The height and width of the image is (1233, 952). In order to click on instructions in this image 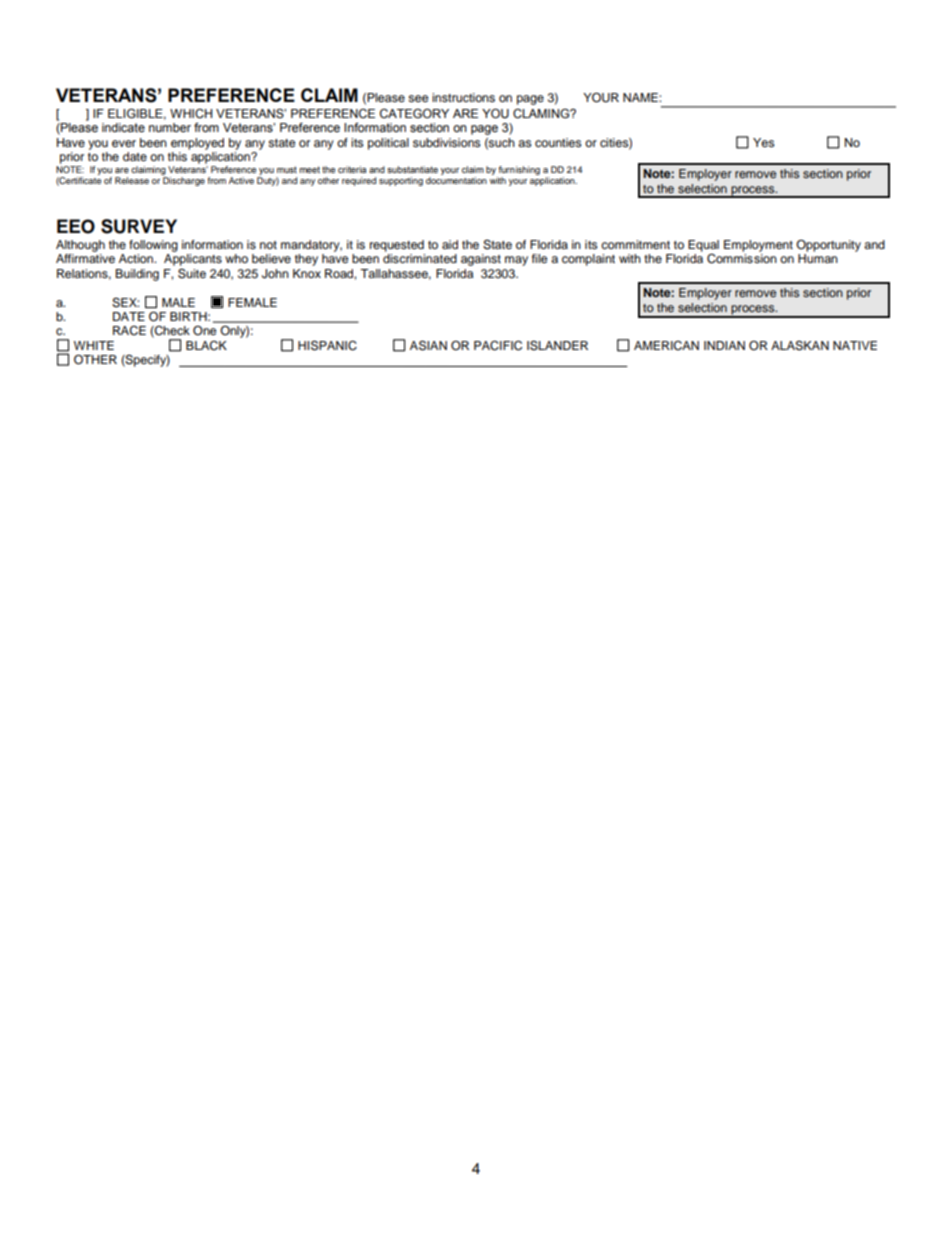, I will do `click(463, 97)`.
